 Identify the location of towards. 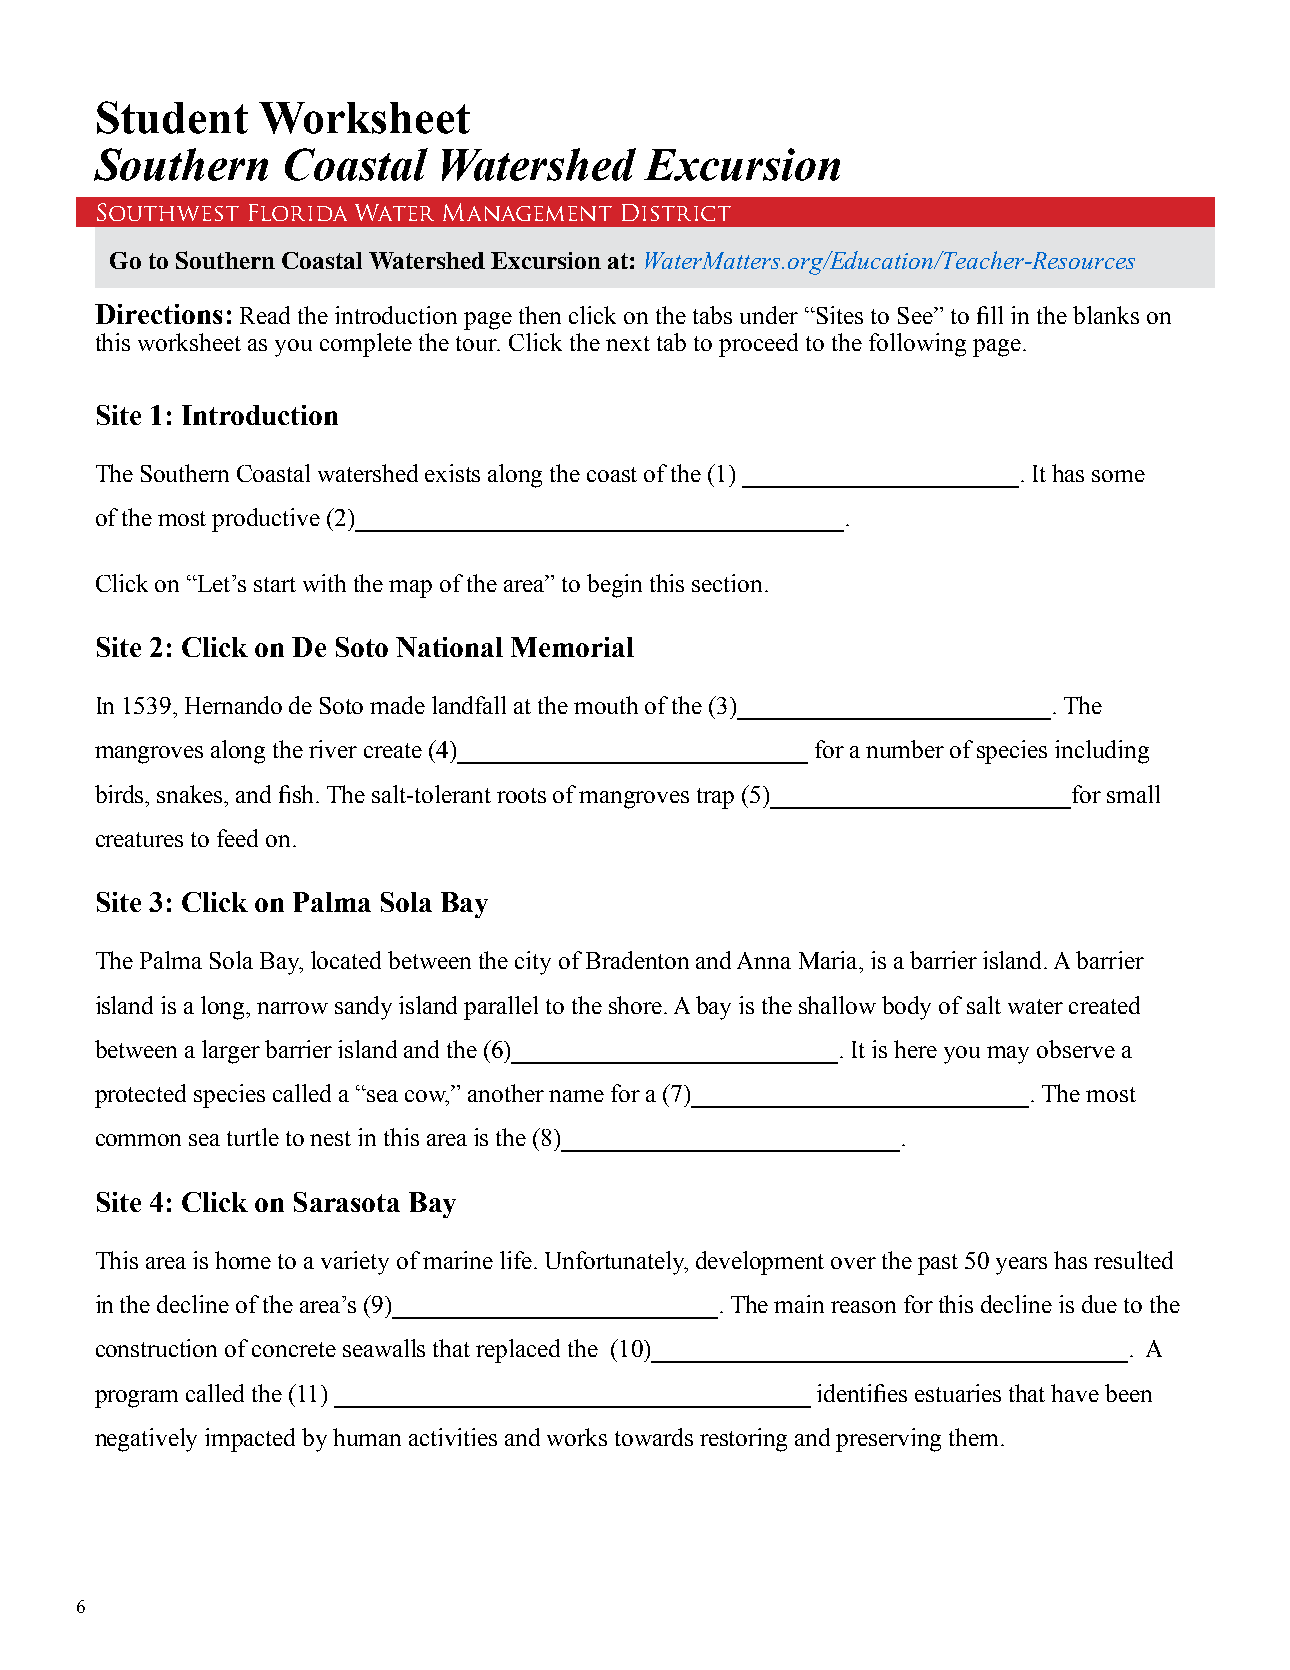
(654, 1437).
